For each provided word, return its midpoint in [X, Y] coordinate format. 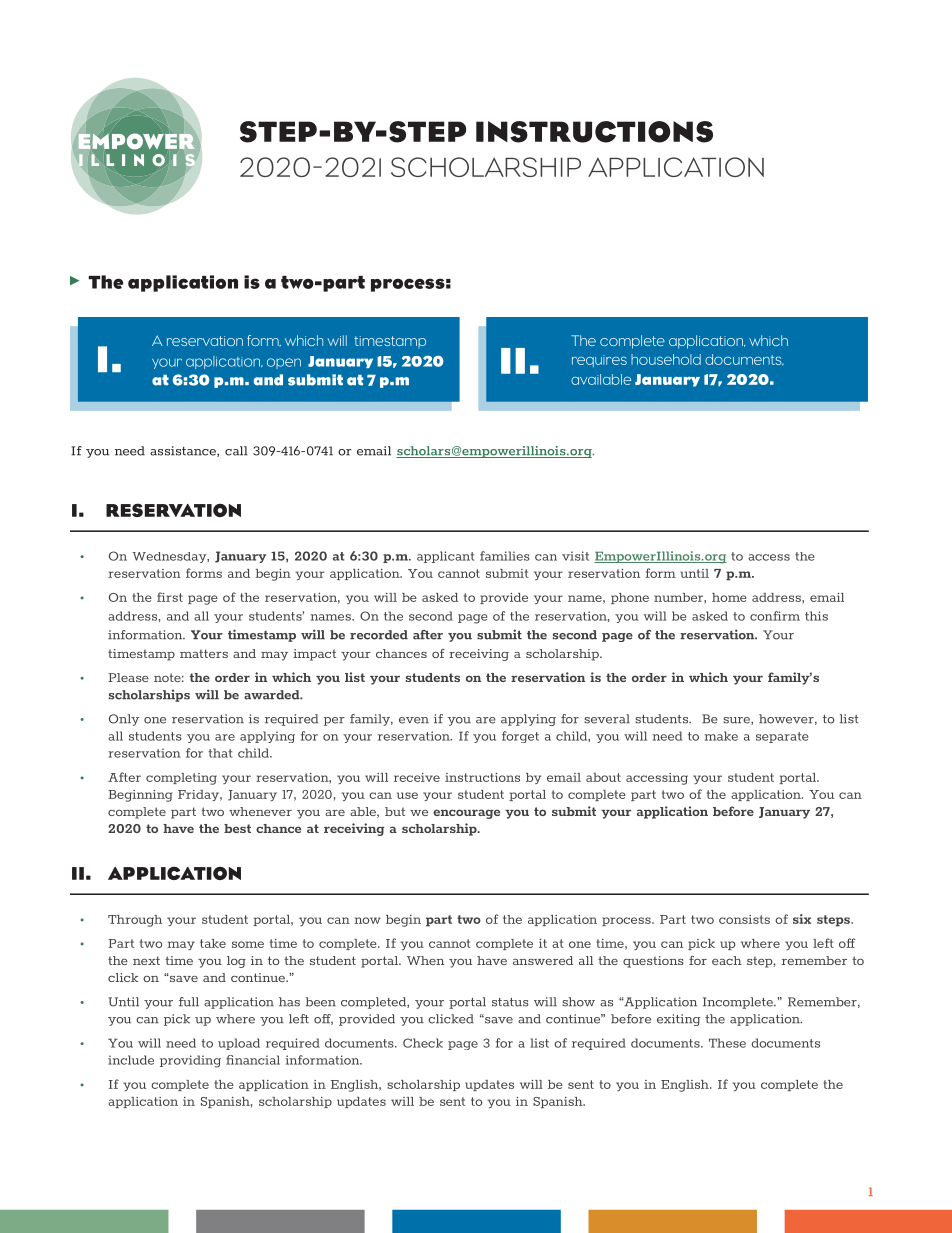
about [603, 777]
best [237, 828]
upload [239, 1044]
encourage [466, 814]
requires [599, 361]
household [666, 359]
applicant [445, 557]
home [729, 597]
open [284, 363]
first [170, 597]
